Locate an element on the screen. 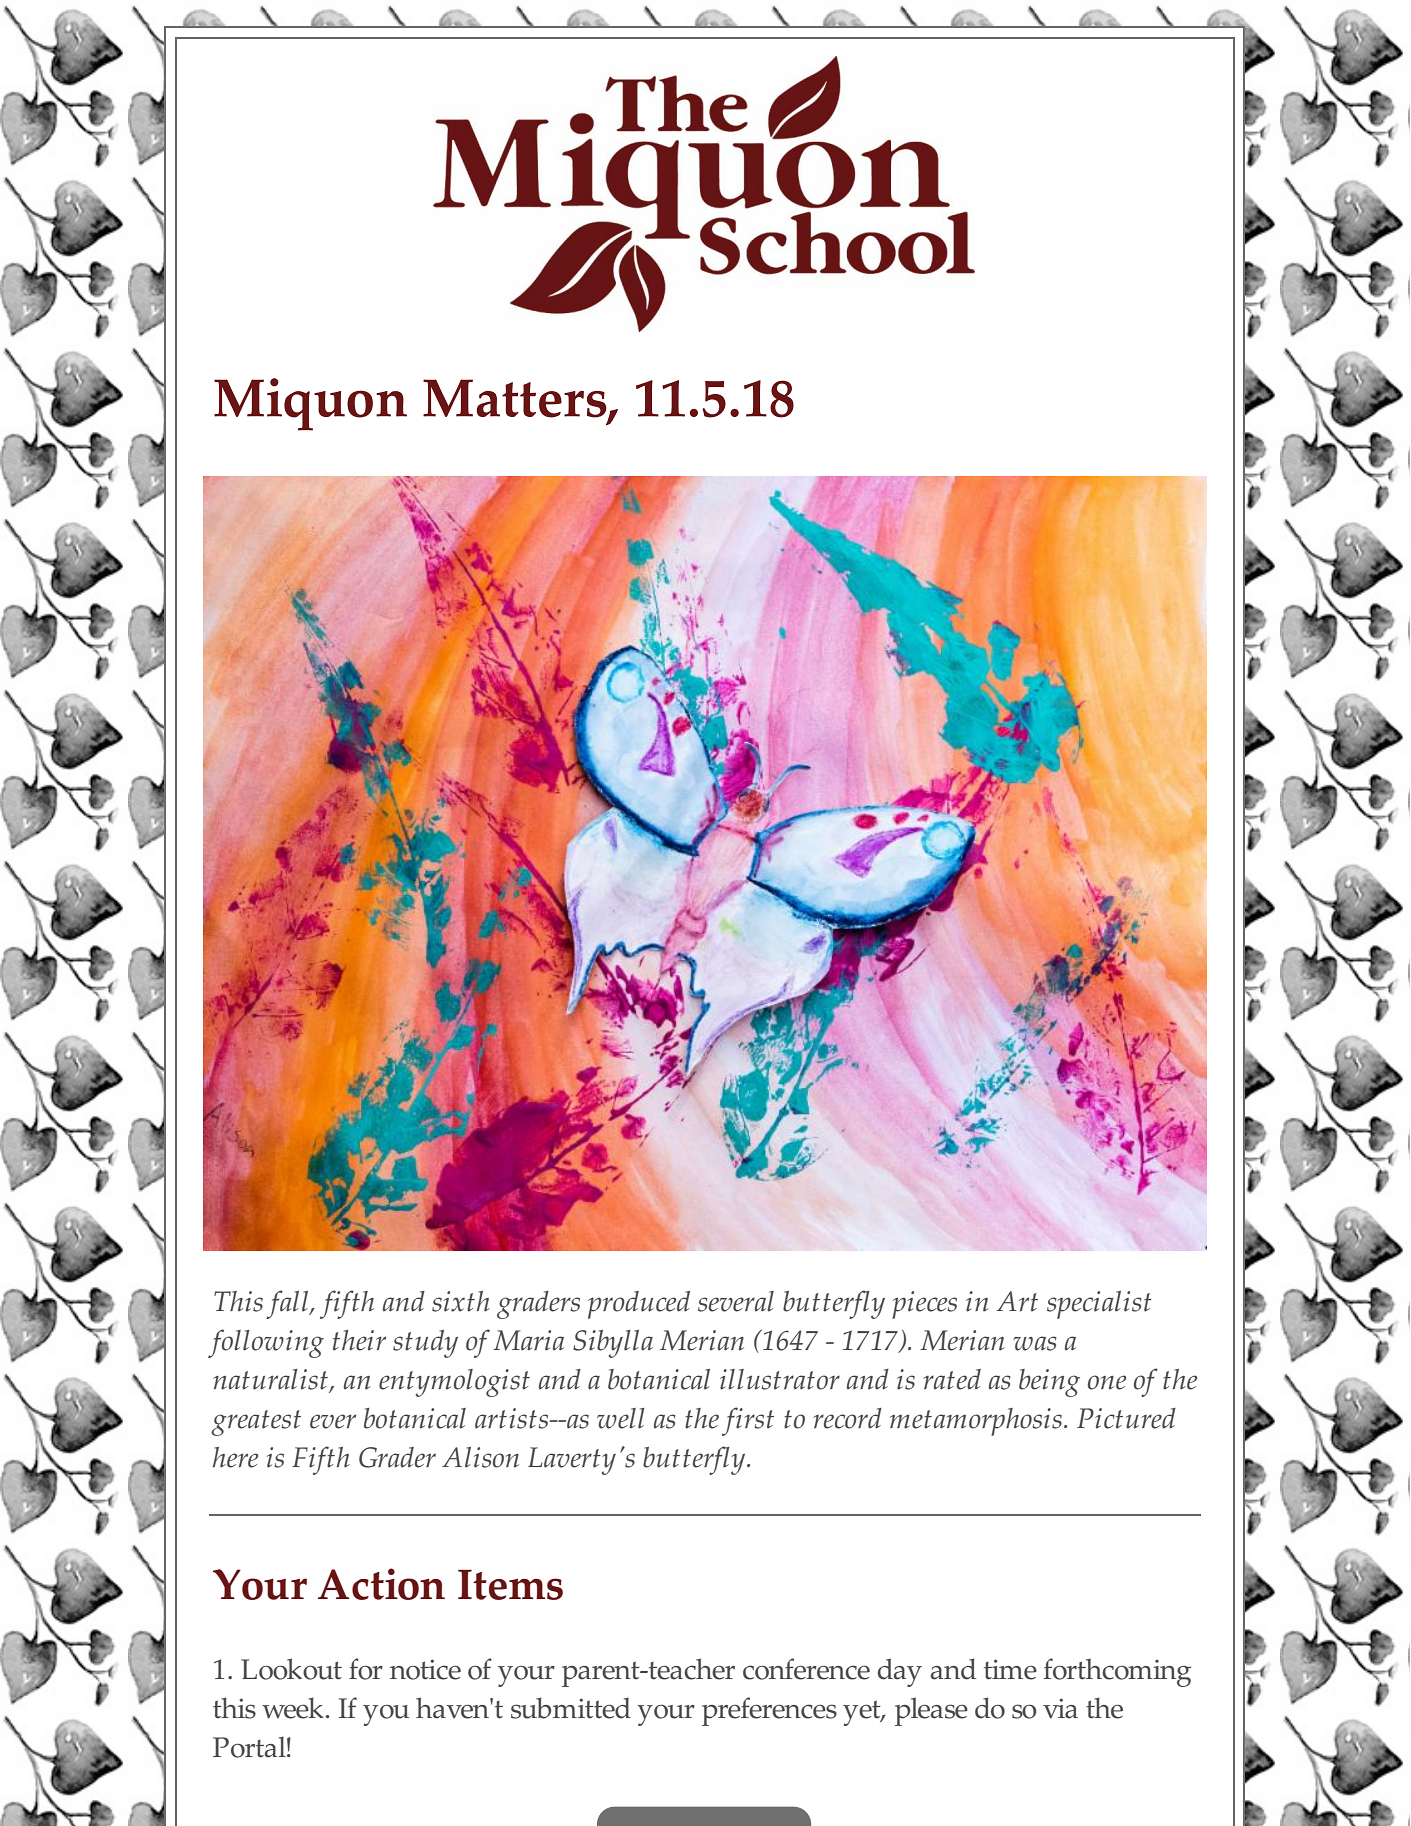 Image resolution: width=1411 pixels, height=1826 pixels. their is located at coordinates (359, 1340).
